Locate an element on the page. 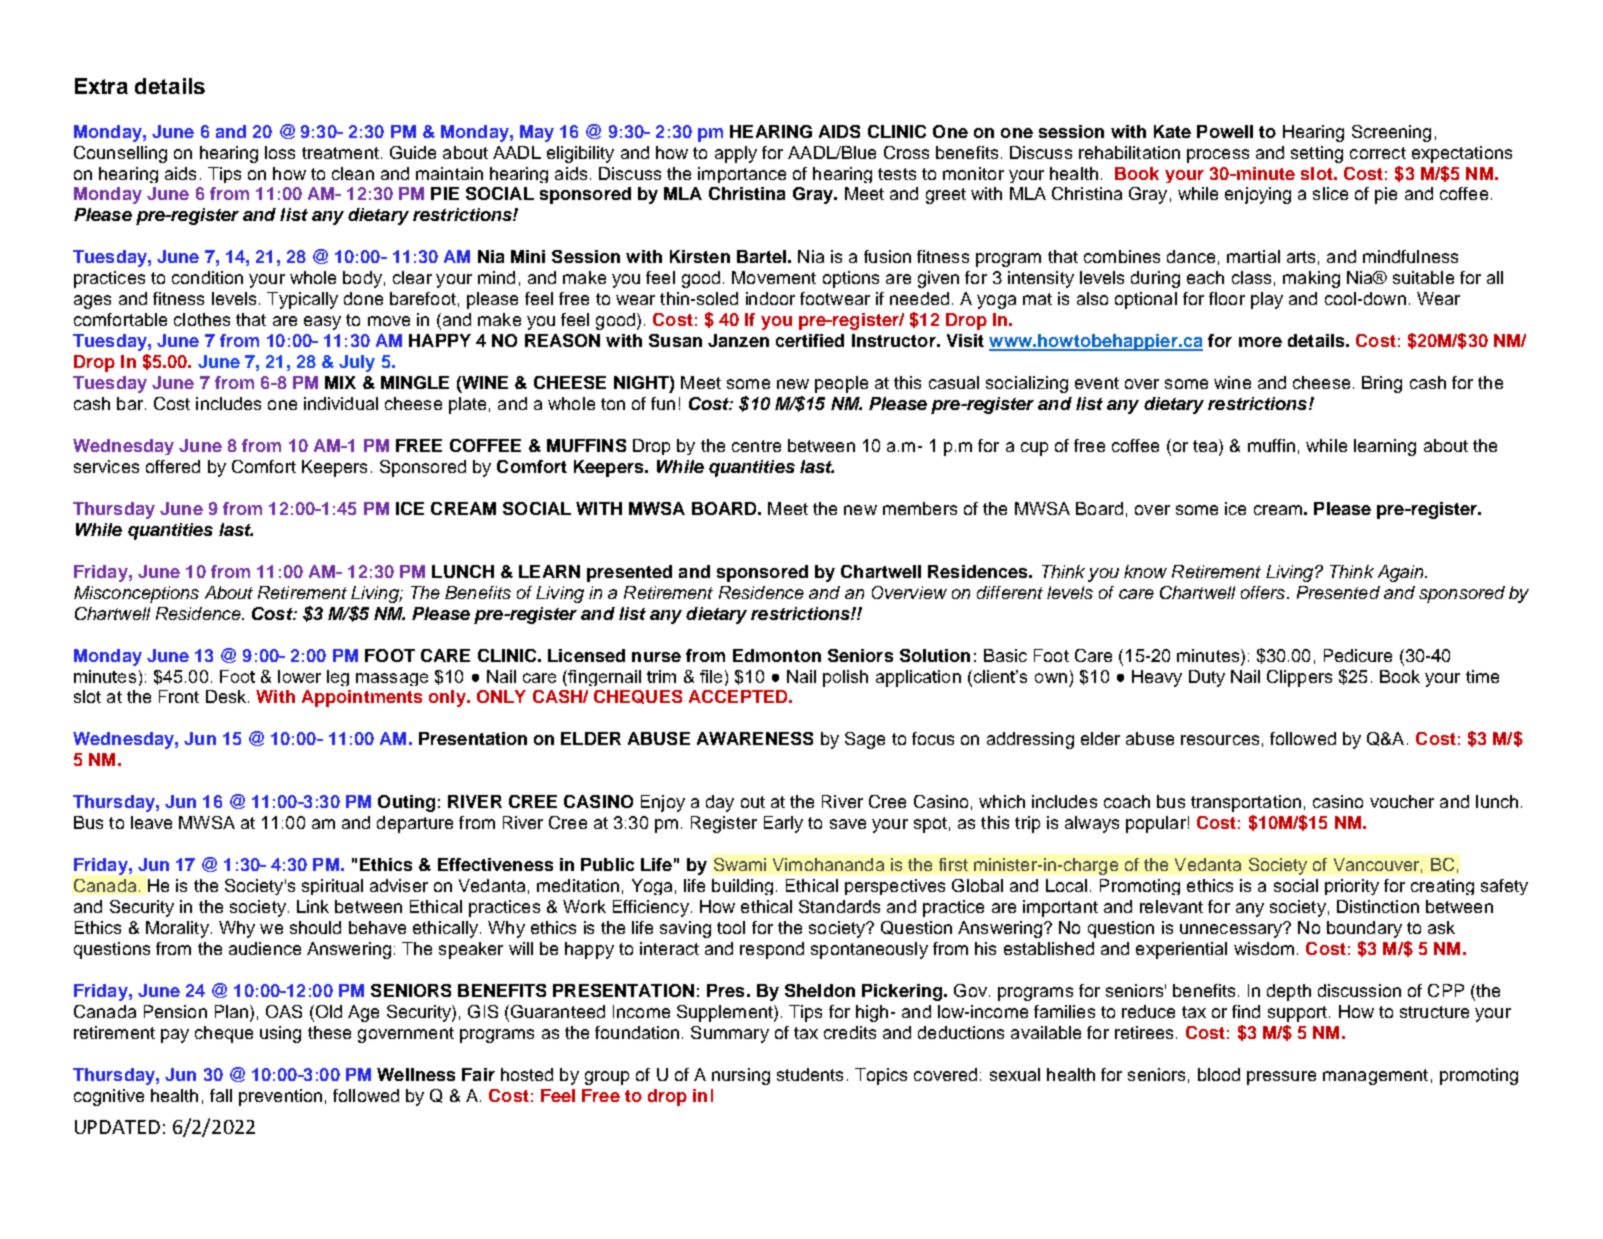 The width and height of the image is (1603, 1239). certified is located at coordinates (810, 340).
